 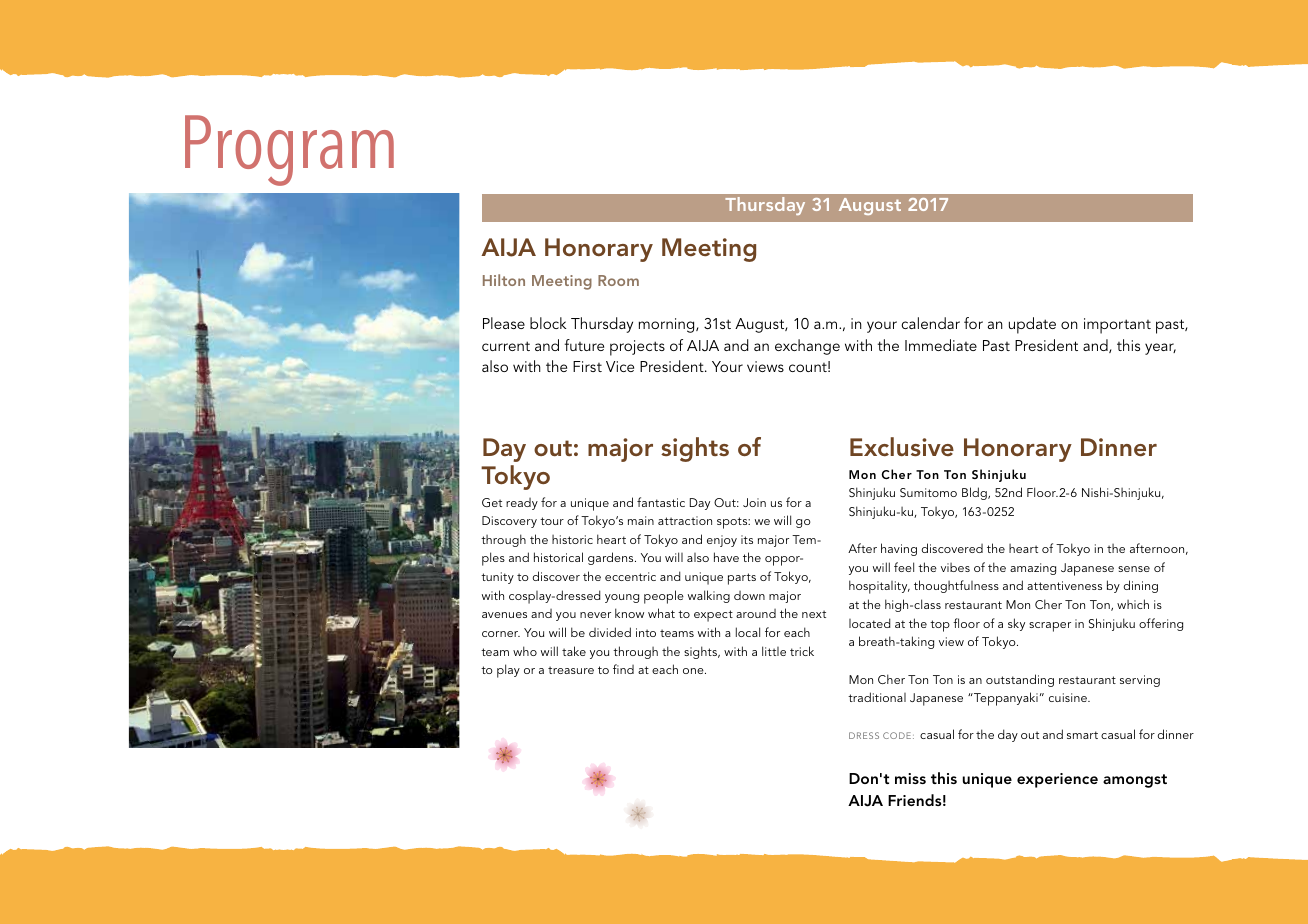 I want to click on Get, so click(x=492, y=502).
